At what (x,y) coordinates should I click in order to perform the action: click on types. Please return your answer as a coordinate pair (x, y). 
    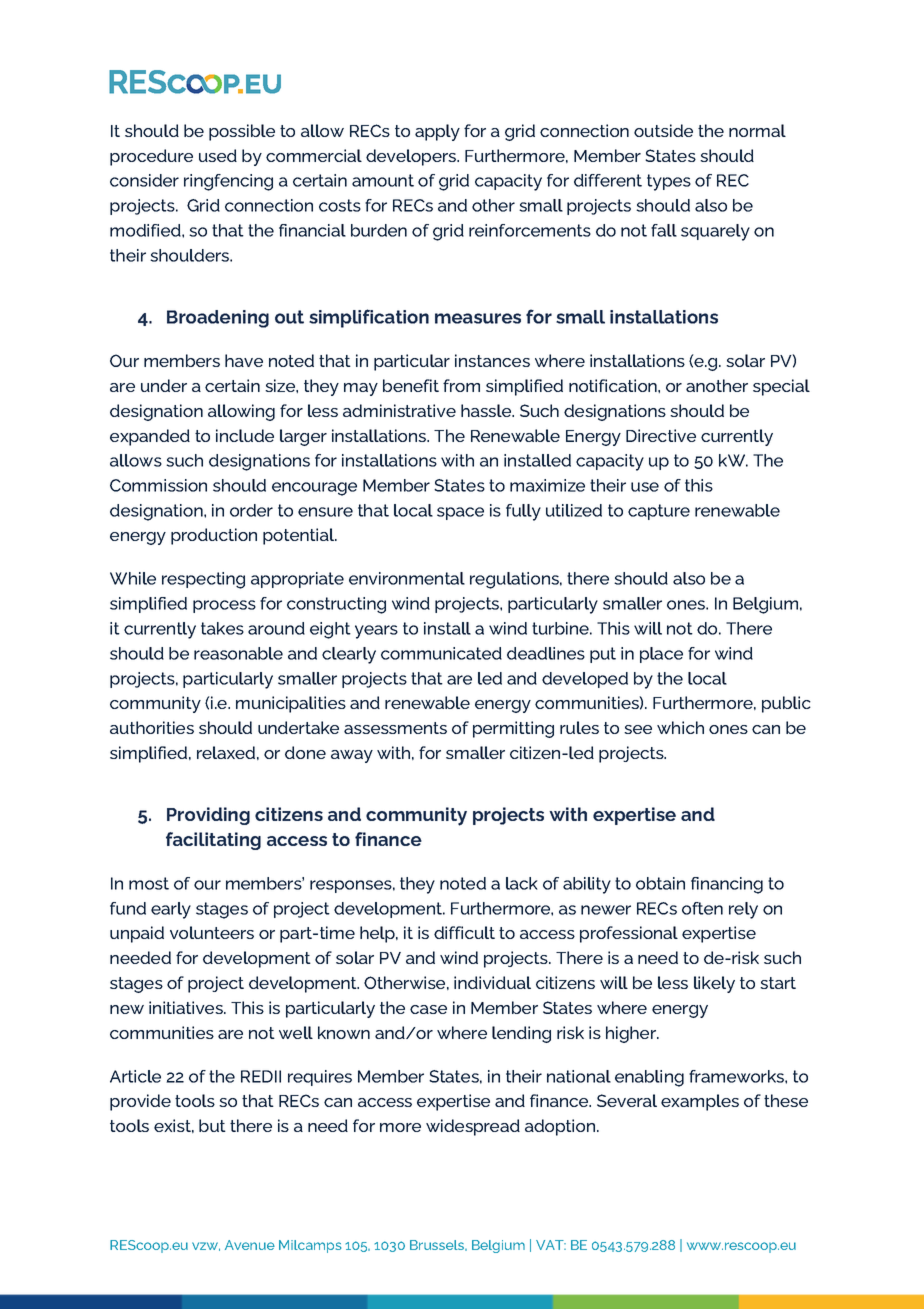
    Looking at the image, I should click on (669, 182).
